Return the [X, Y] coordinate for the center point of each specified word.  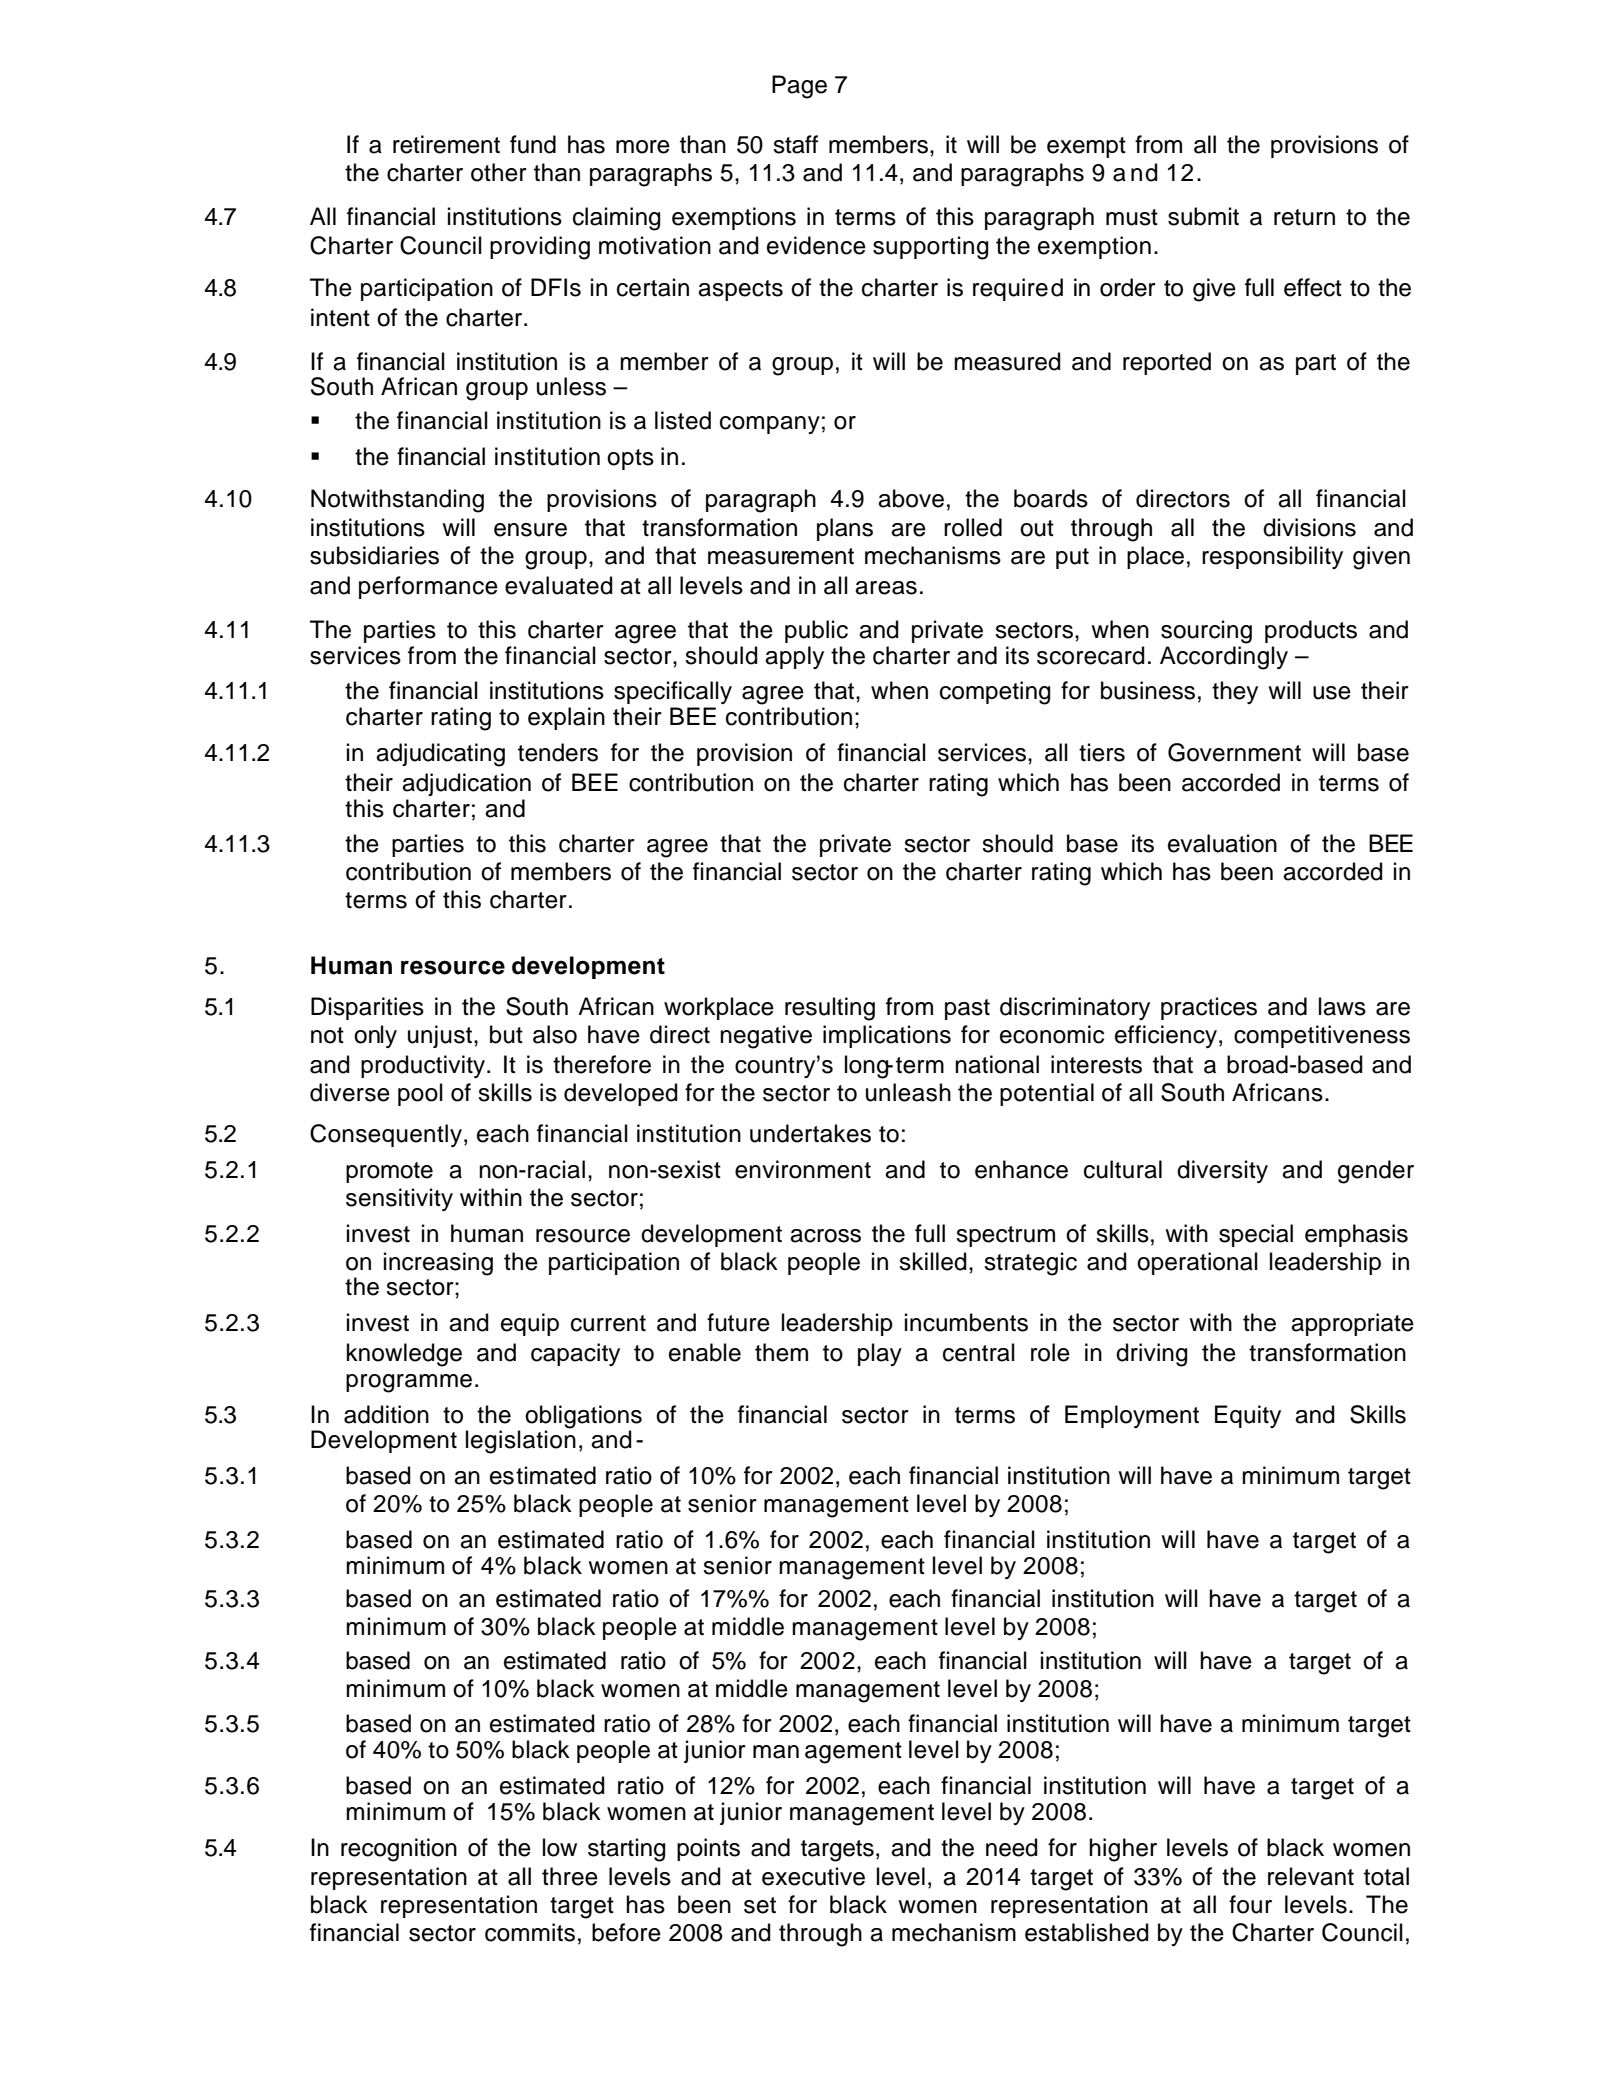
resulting [830, 1009]
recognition [399, 1850]
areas [886, 588]
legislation [521, 1441]
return [1304, 217]
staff [795, 144]
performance [428, 587]
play [880, 1354]
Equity [1248, 1416]
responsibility [1272, 557]
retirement [446, 144]
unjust [440, 1036]
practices [1209, 1008]
